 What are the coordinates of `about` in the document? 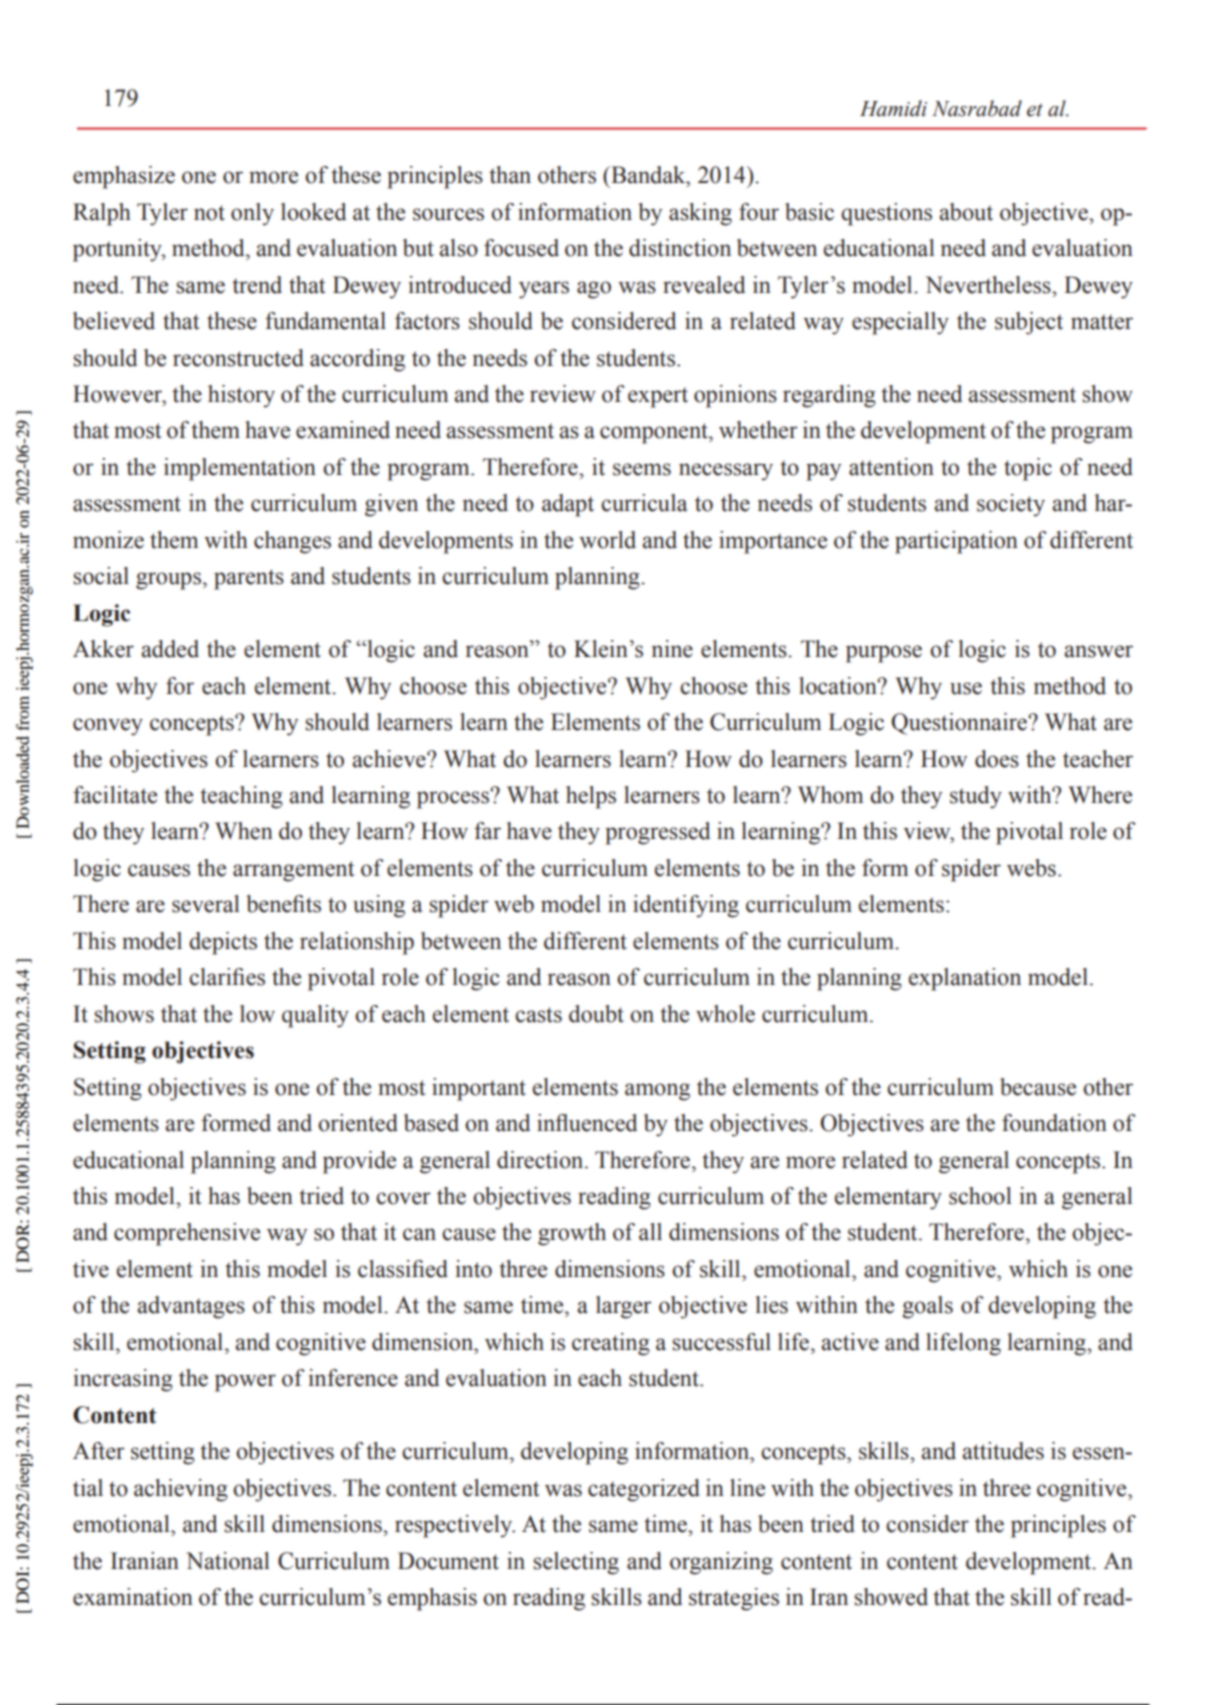 It's located at (966, 212).
